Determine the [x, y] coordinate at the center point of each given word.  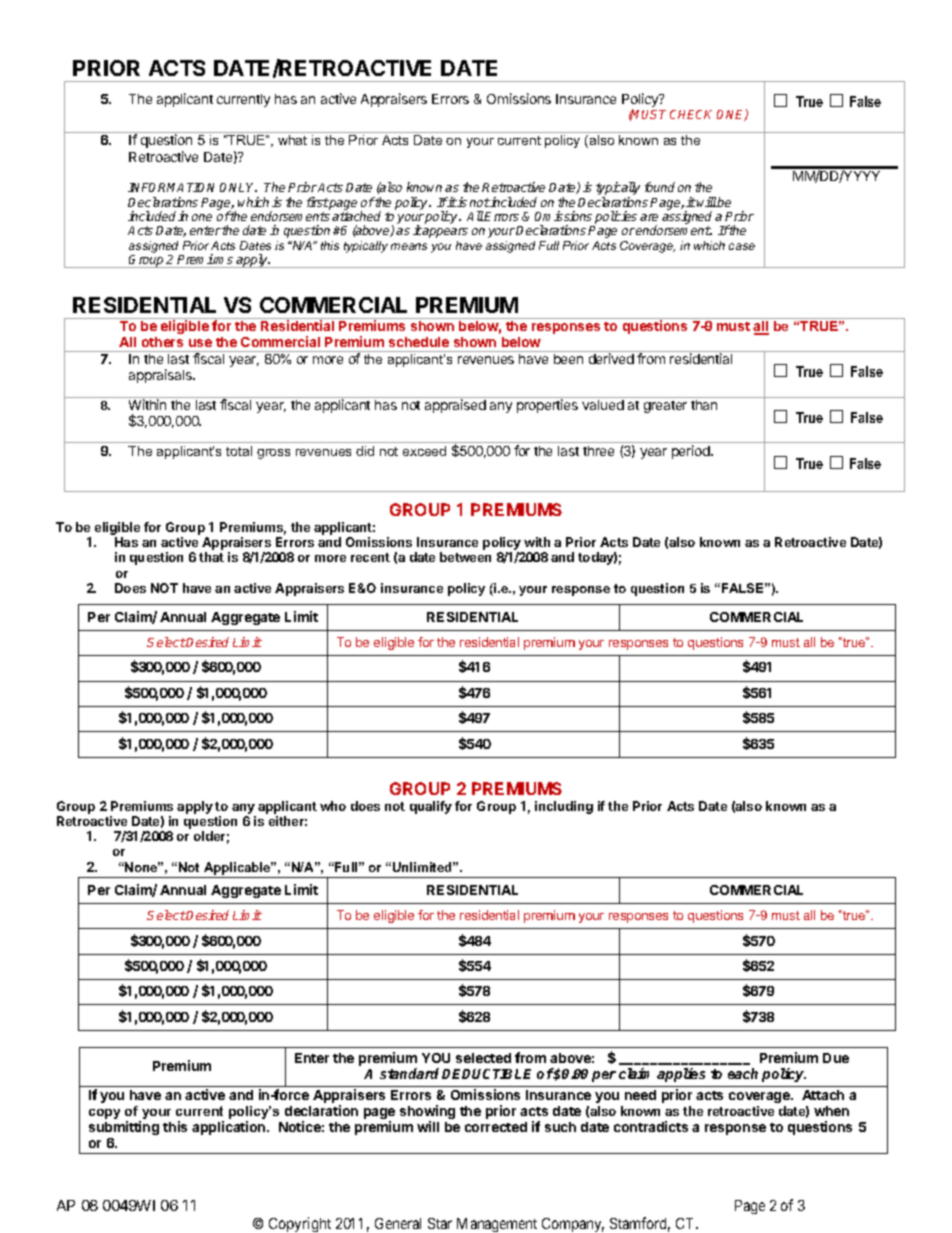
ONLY [238, 187]
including [564, 807]
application [230, 1128]
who [333, 806]
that [211, 557]
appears [445, 233]
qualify [431, 807]
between [465, 557]
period [692, 452]
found [660, 187]
